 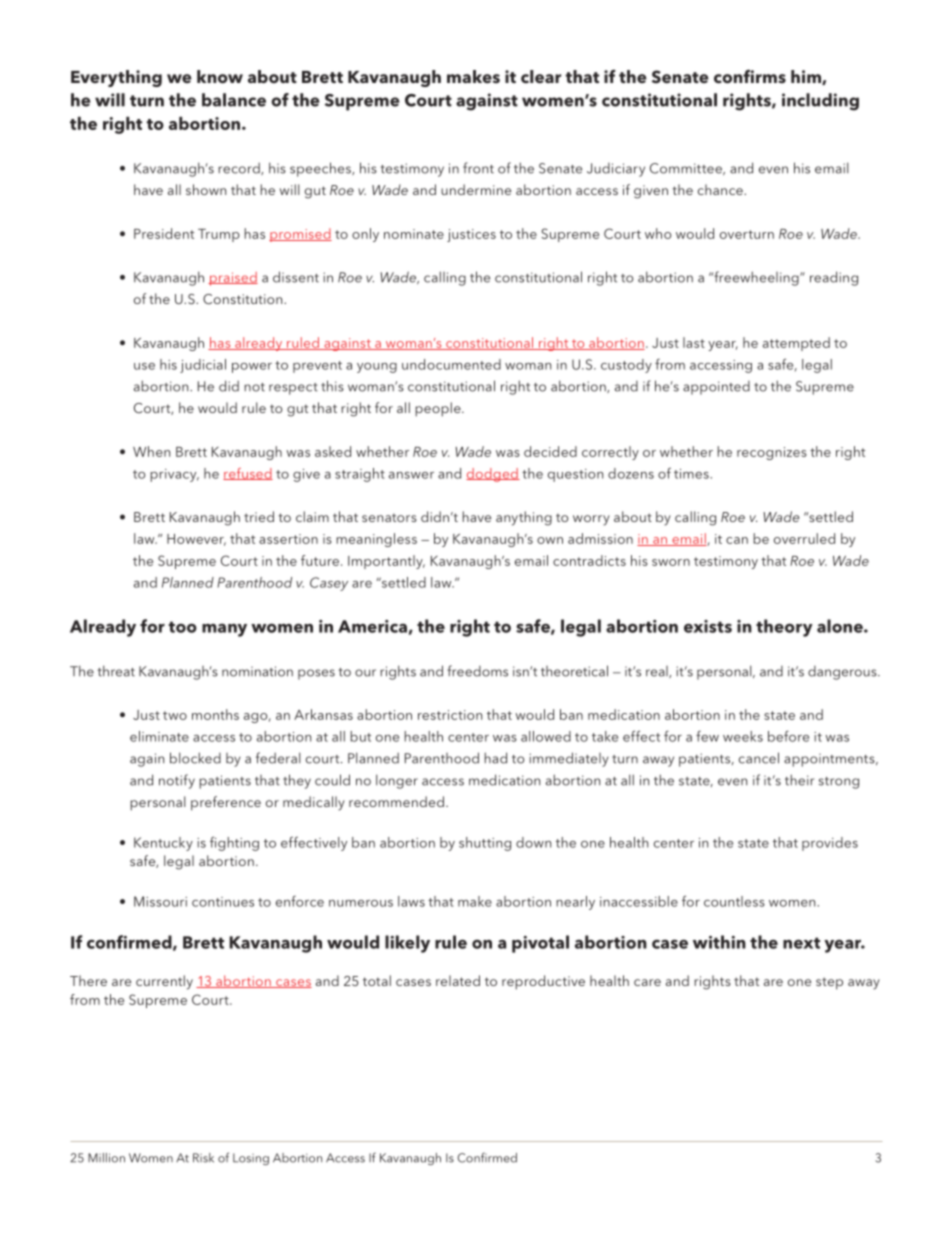 I want to click on theory, so click(x=784, y=628).
